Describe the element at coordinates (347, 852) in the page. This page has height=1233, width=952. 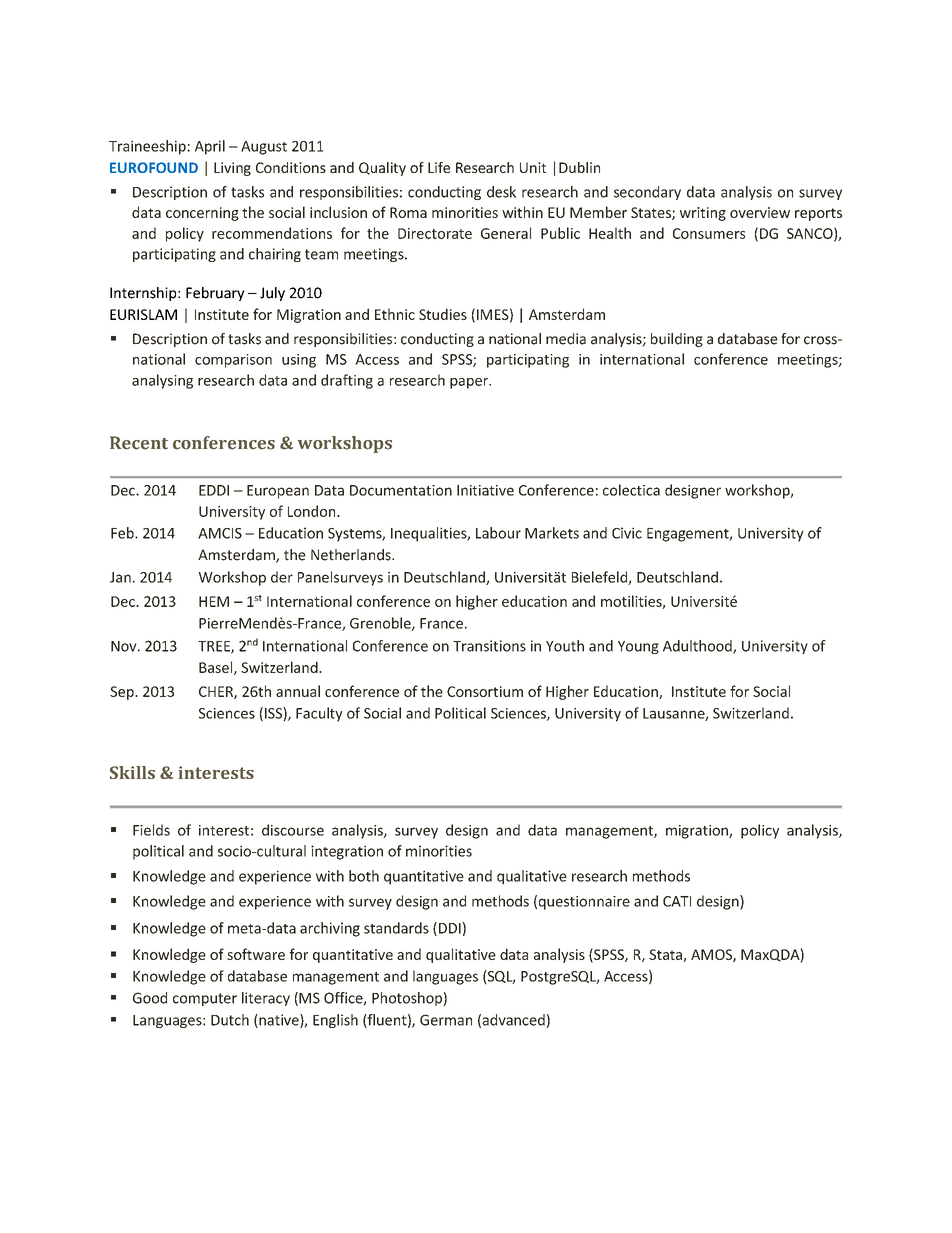
I see `integration` at that location.
